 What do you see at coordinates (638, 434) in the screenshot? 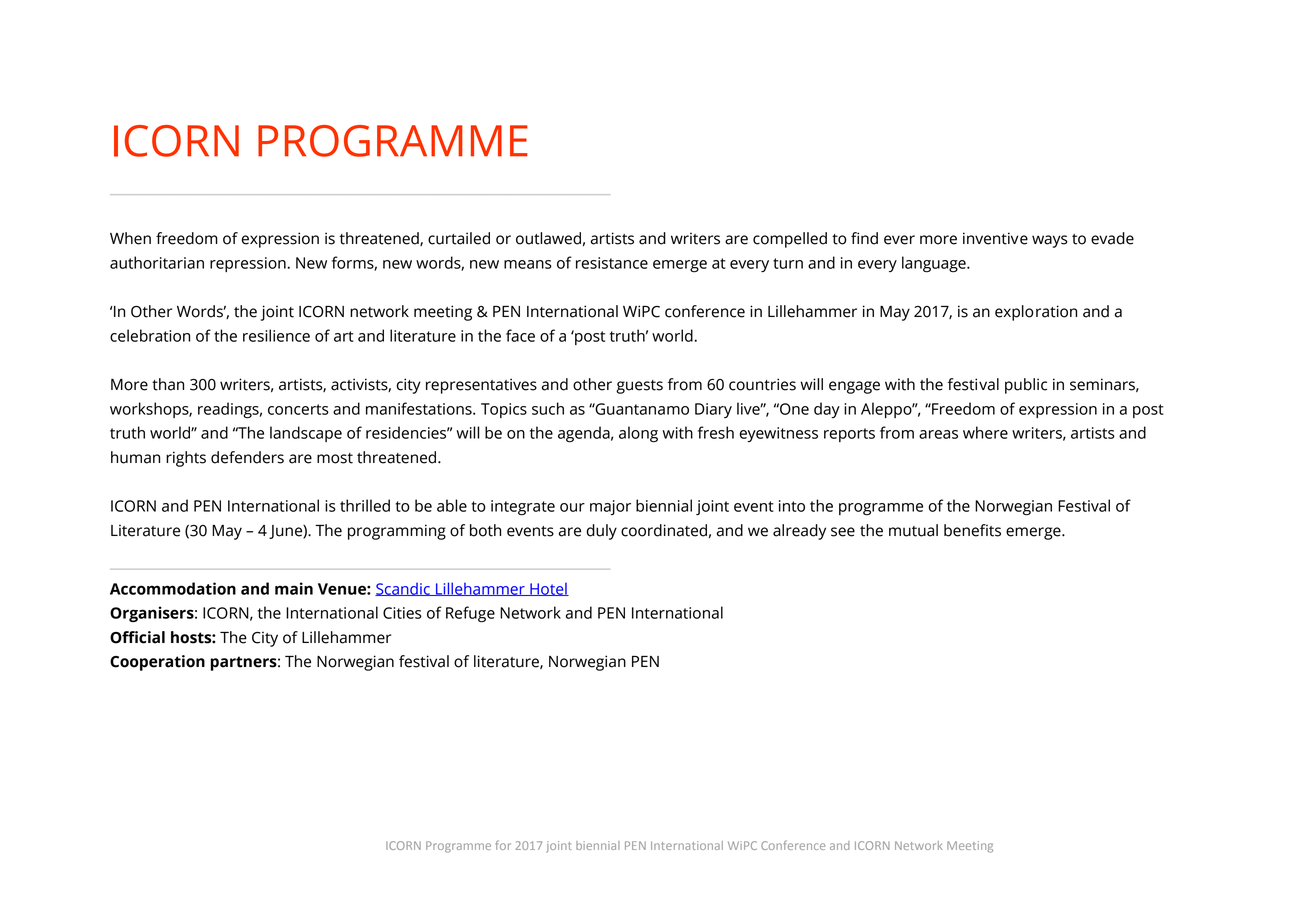
I see `along` at bounding box center [638, 434].
